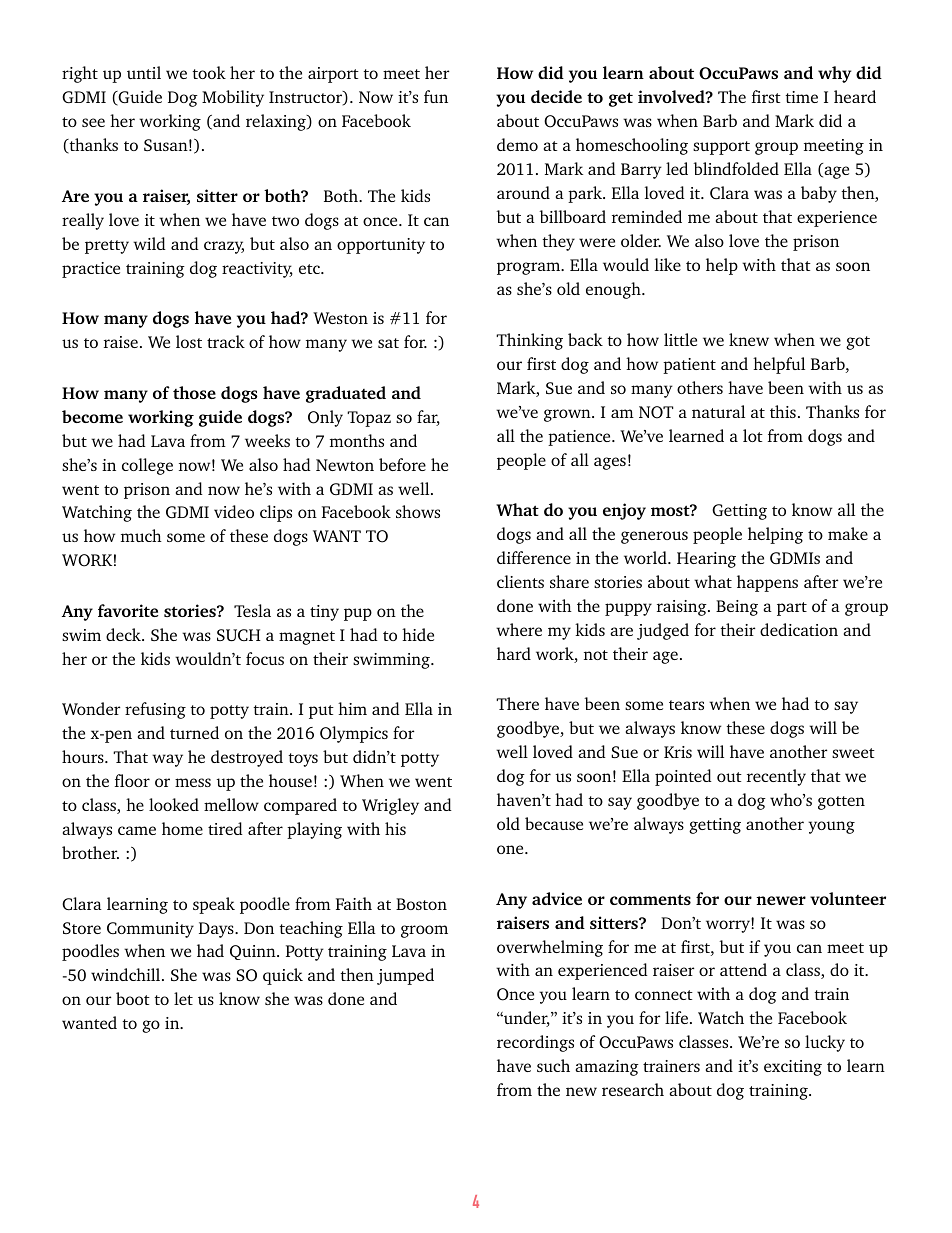 The image size is (952, 1233). What do you see at coordinates (128, 610) in the screenshot?
I see `favorite` at bounding box center [128, 610].
